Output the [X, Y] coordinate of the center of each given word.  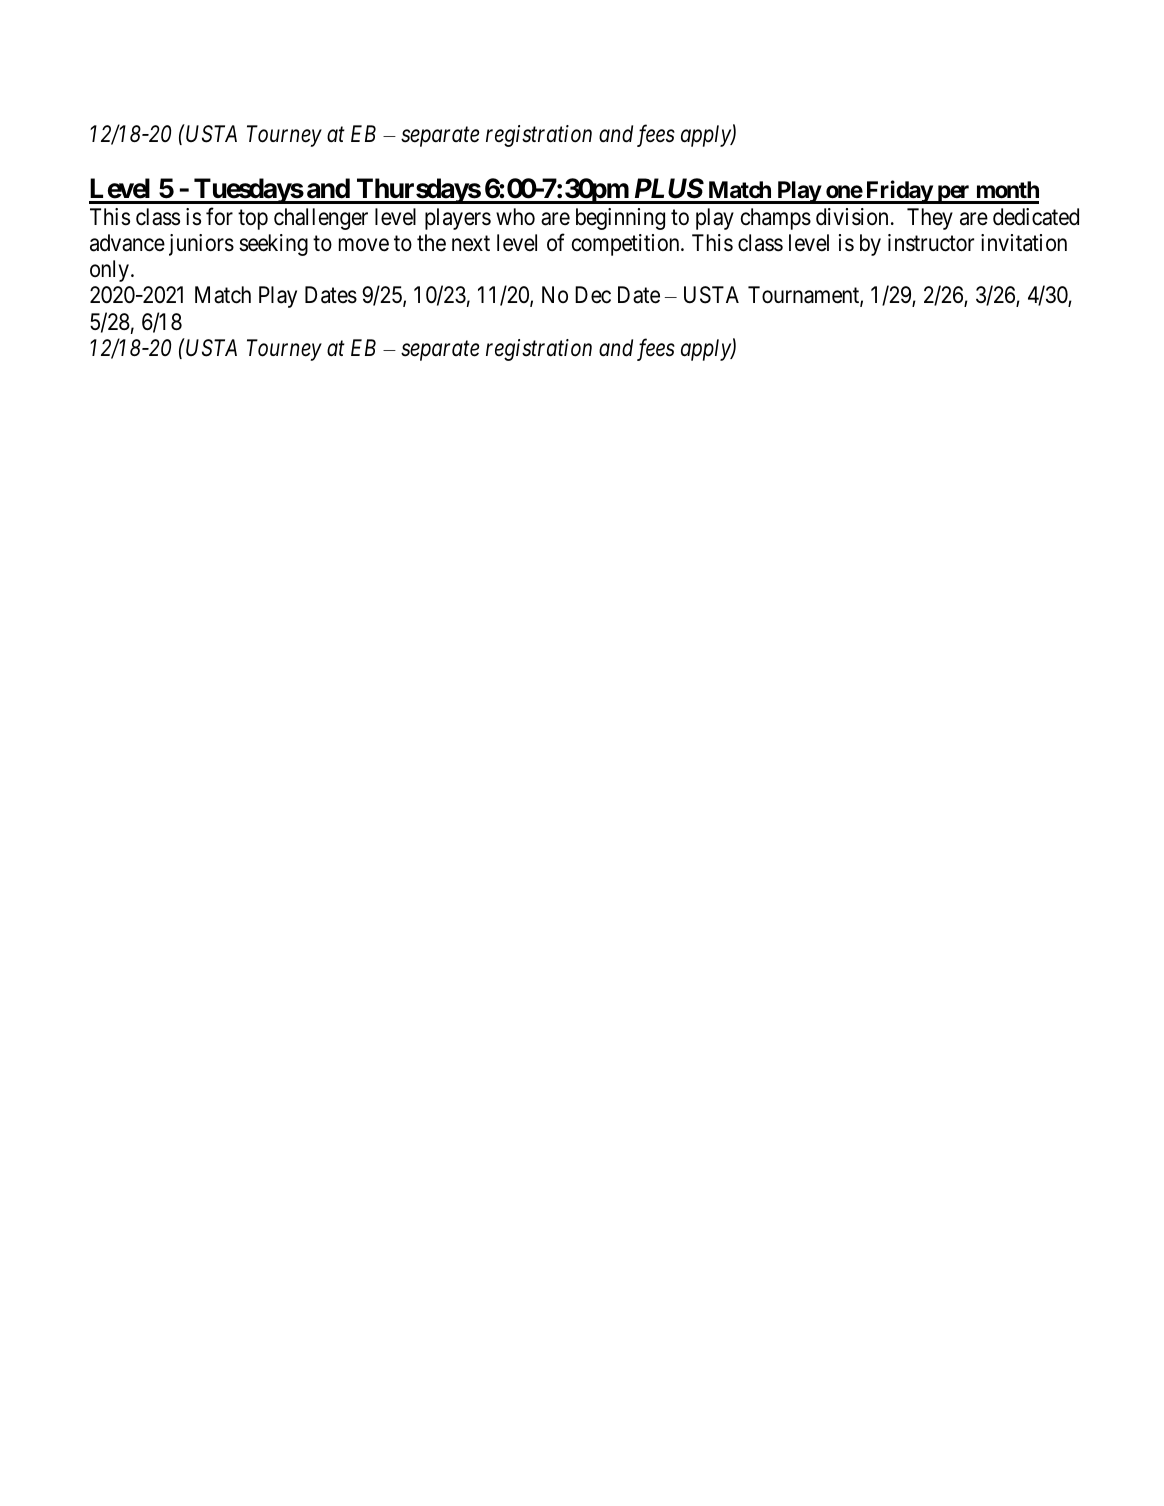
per [953, 194]
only [109, 271]
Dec [593, 295]
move [364, 245]
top [253, 220]
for [219, 216]
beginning [620, 219]
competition [627, 245]
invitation [1024, 243]
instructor [931, 243]
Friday [898, 192]
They [930, 219]
